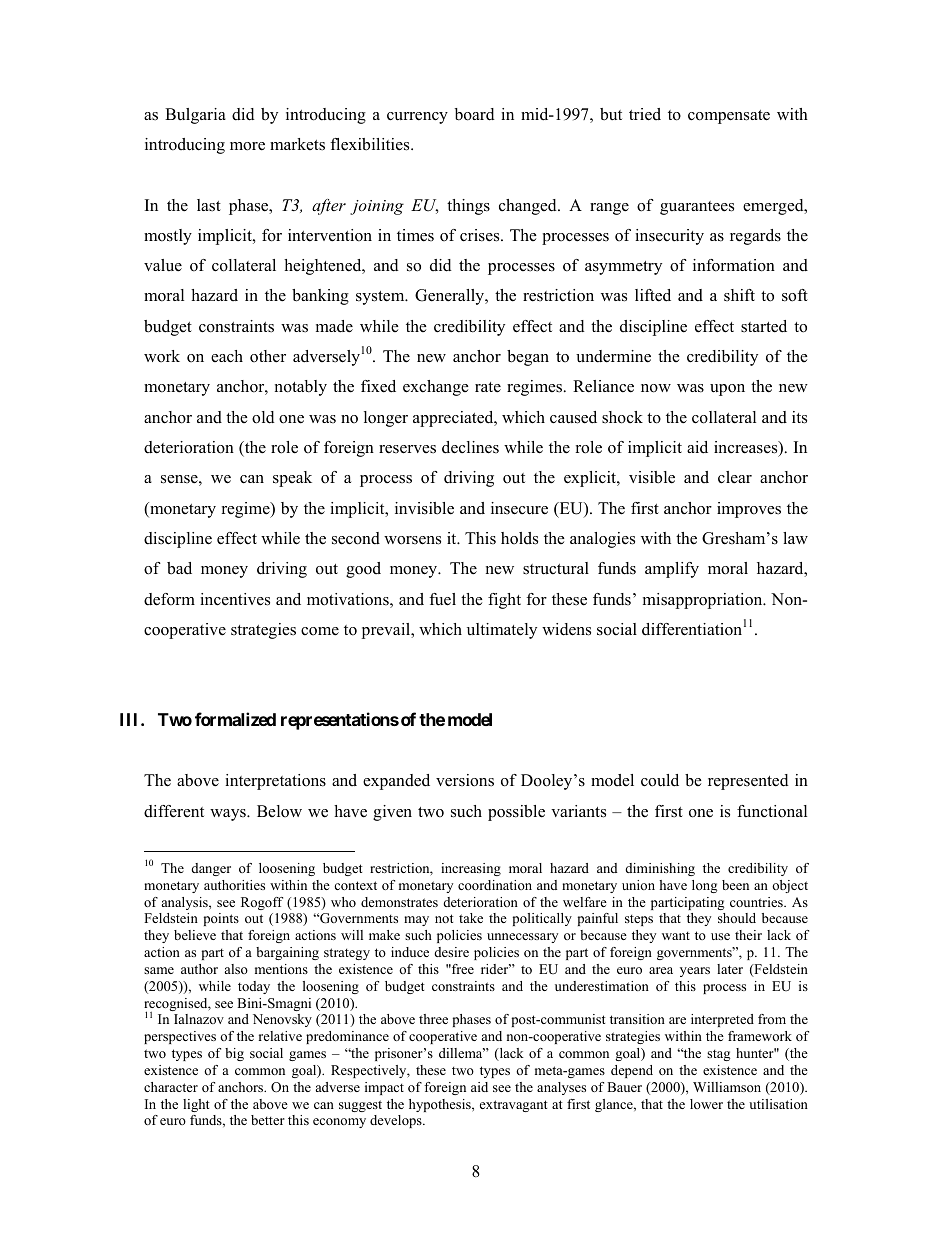  What do you see at coordinates (196, 1105) in the screenshot?
I see `light` at bounding box center [196, 1105].
